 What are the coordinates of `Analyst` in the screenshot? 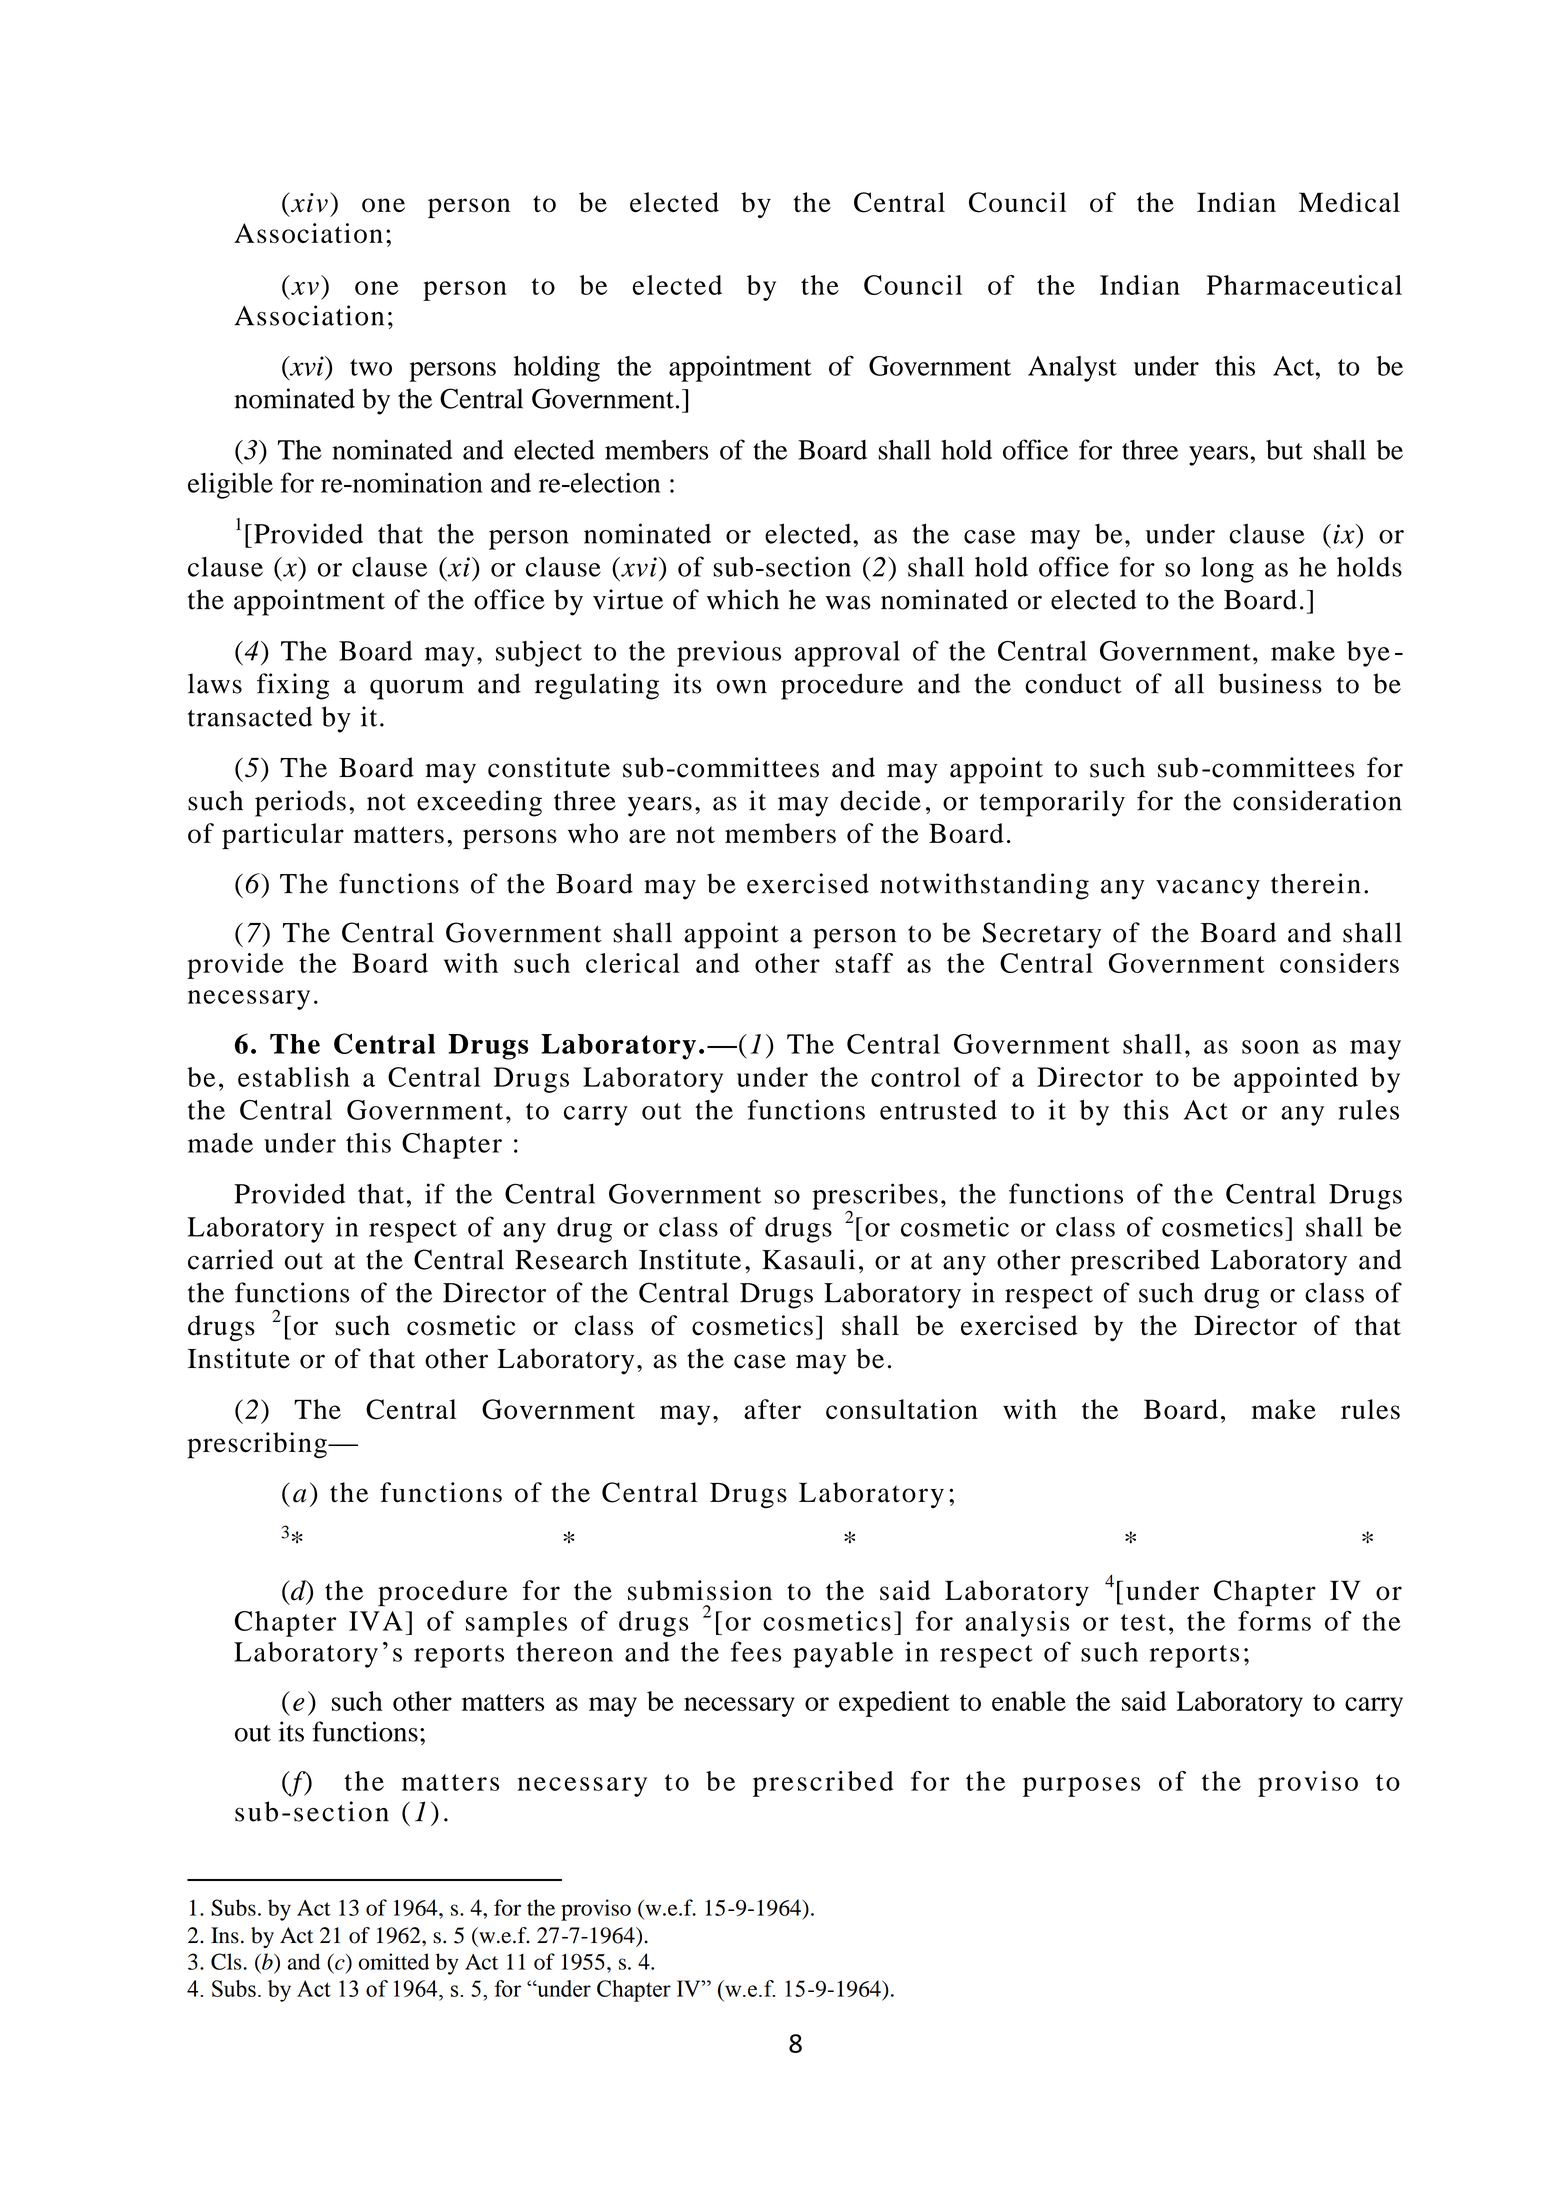 It's located at (1072, 369).
